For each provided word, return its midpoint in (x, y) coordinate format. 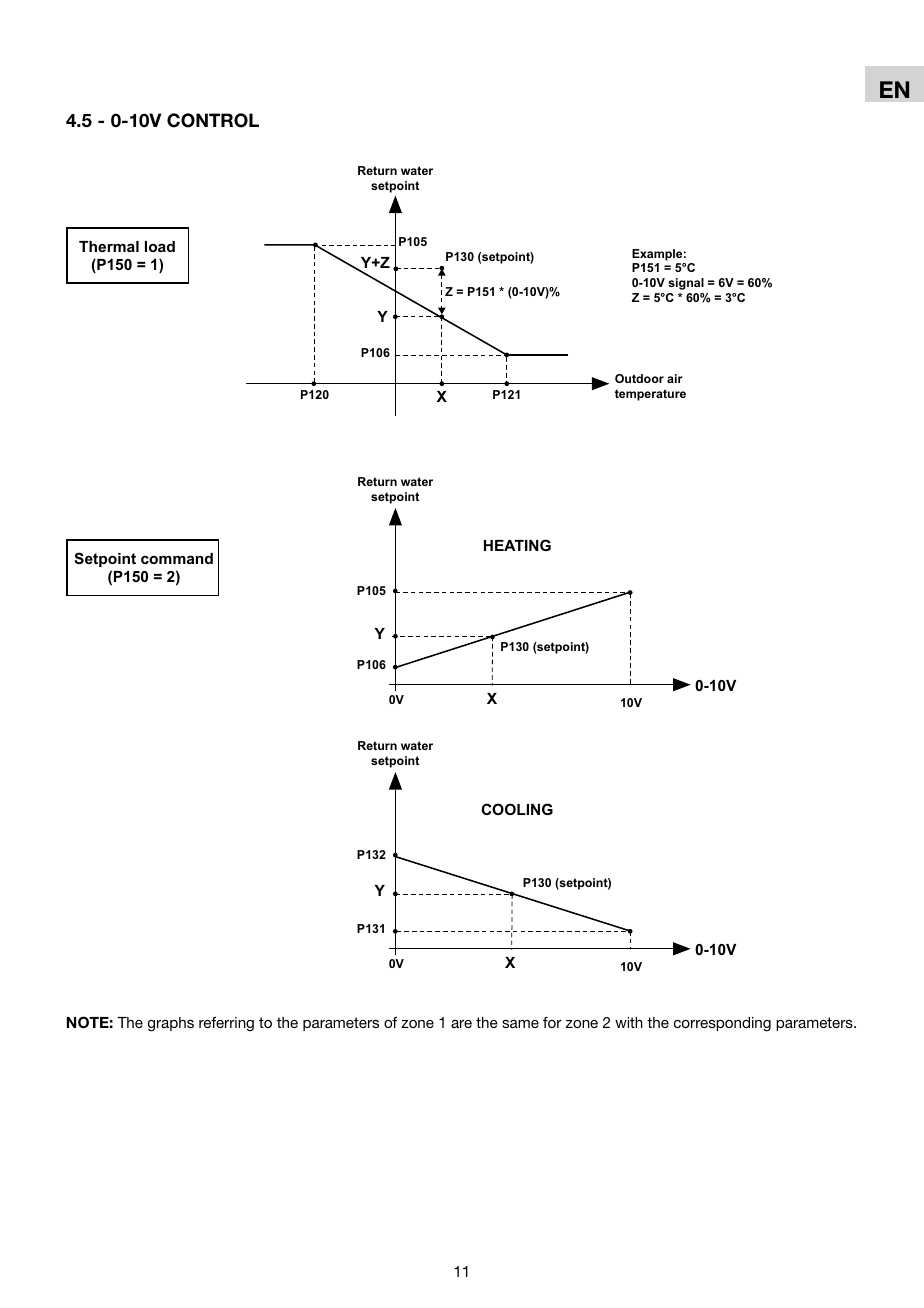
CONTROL (213, 120)
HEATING (517, 545)
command (177, 558)
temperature (650, 395)
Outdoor (639, 378)
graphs (171, 1024)
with (629, 1022)
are (461, 1024)
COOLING (517, 809)
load (160, 246)
